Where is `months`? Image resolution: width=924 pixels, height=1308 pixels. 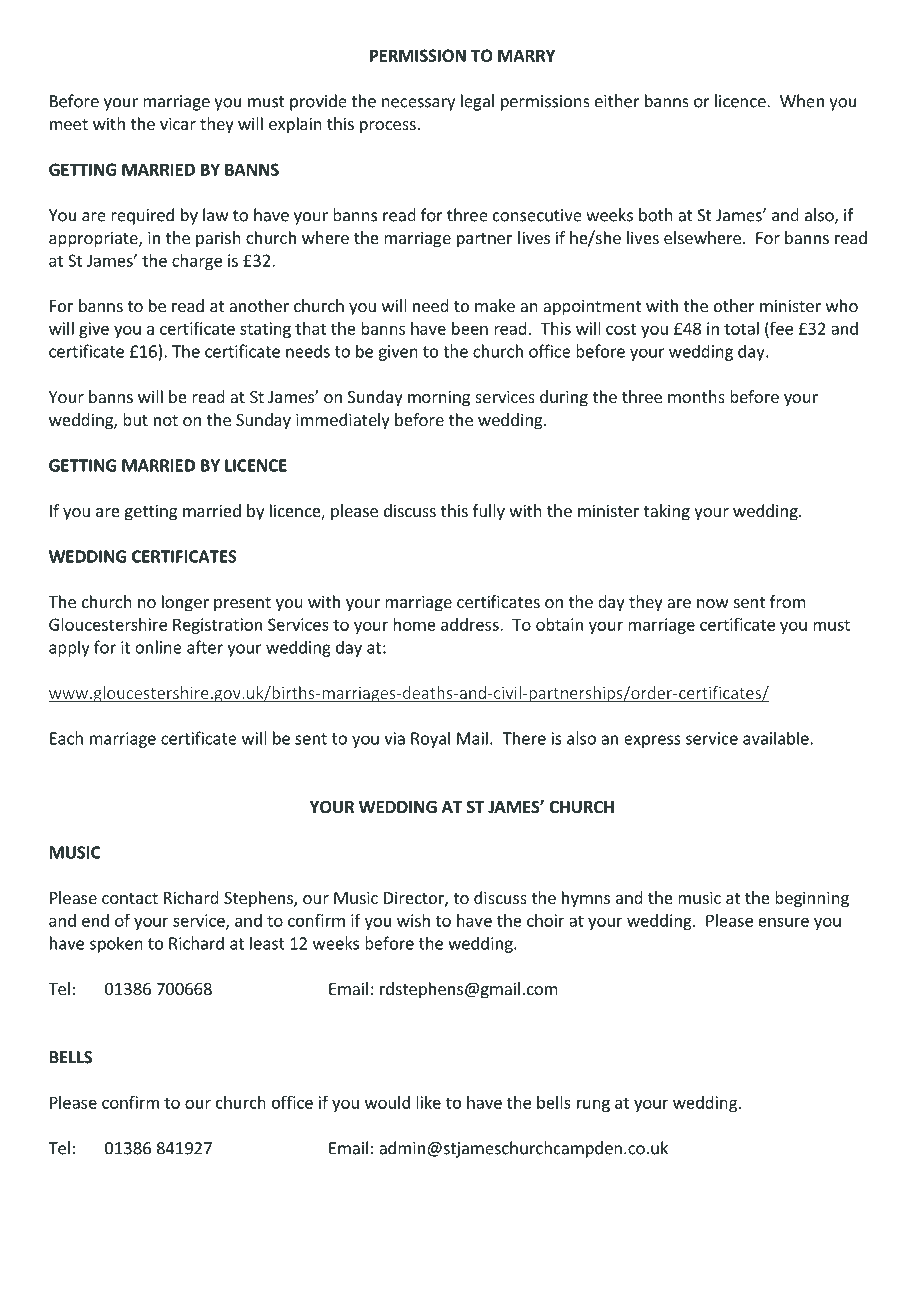 months is located at coordinates (696, 396).
